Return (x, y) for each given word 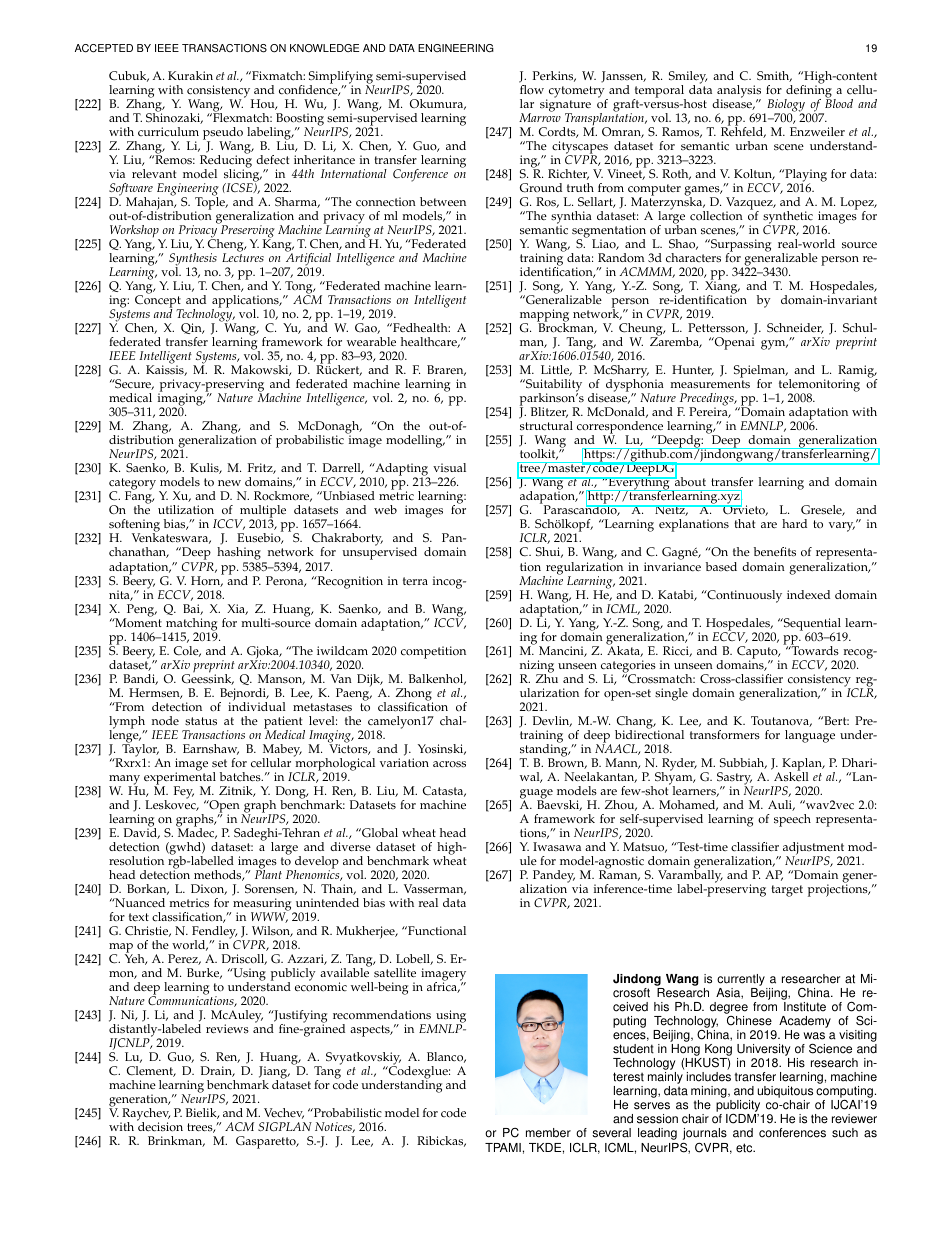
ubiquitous (785, 1093)
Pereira (709, 412)
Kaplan (803, 765)
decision (160, 1126)
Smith (774, 76)
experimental (180, 778)
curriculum (168, 132)
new (229, 483)
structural (546, 426)
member (548, 1133)
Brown (567, 762)
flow (532, 89)
